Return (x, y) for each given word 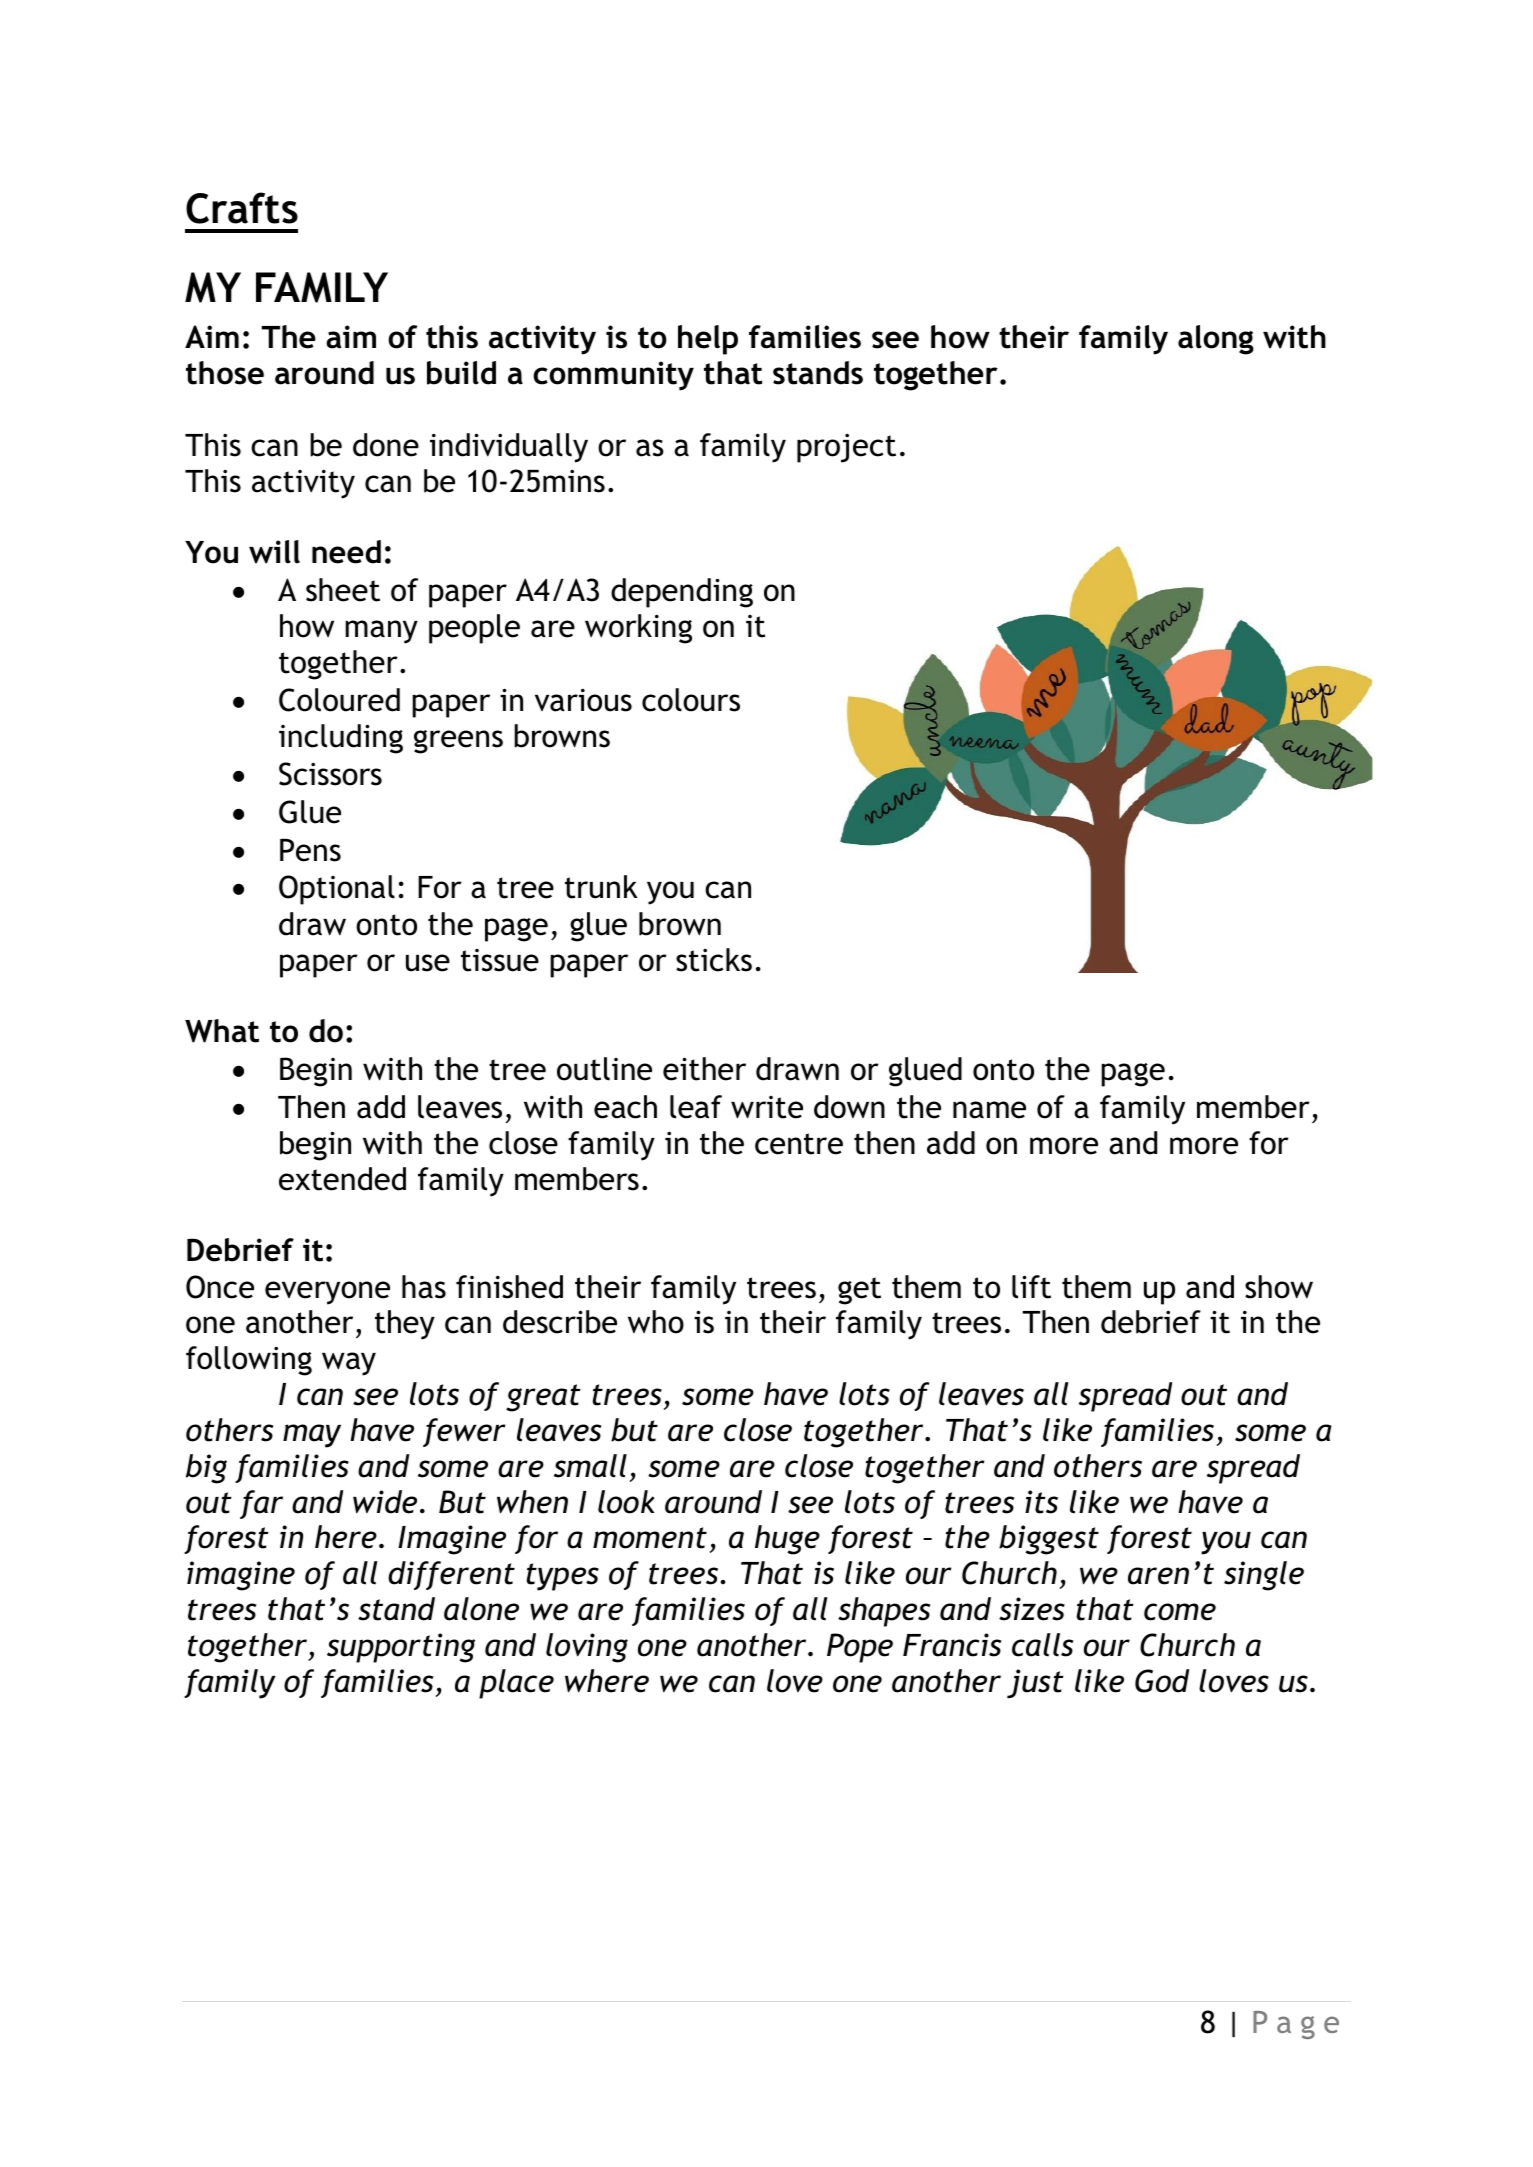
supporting (401, 1648)
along (1216, 340)
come (1180, 1612)
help (708, 340)
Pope (860, 1648)
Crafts (242, 208)
